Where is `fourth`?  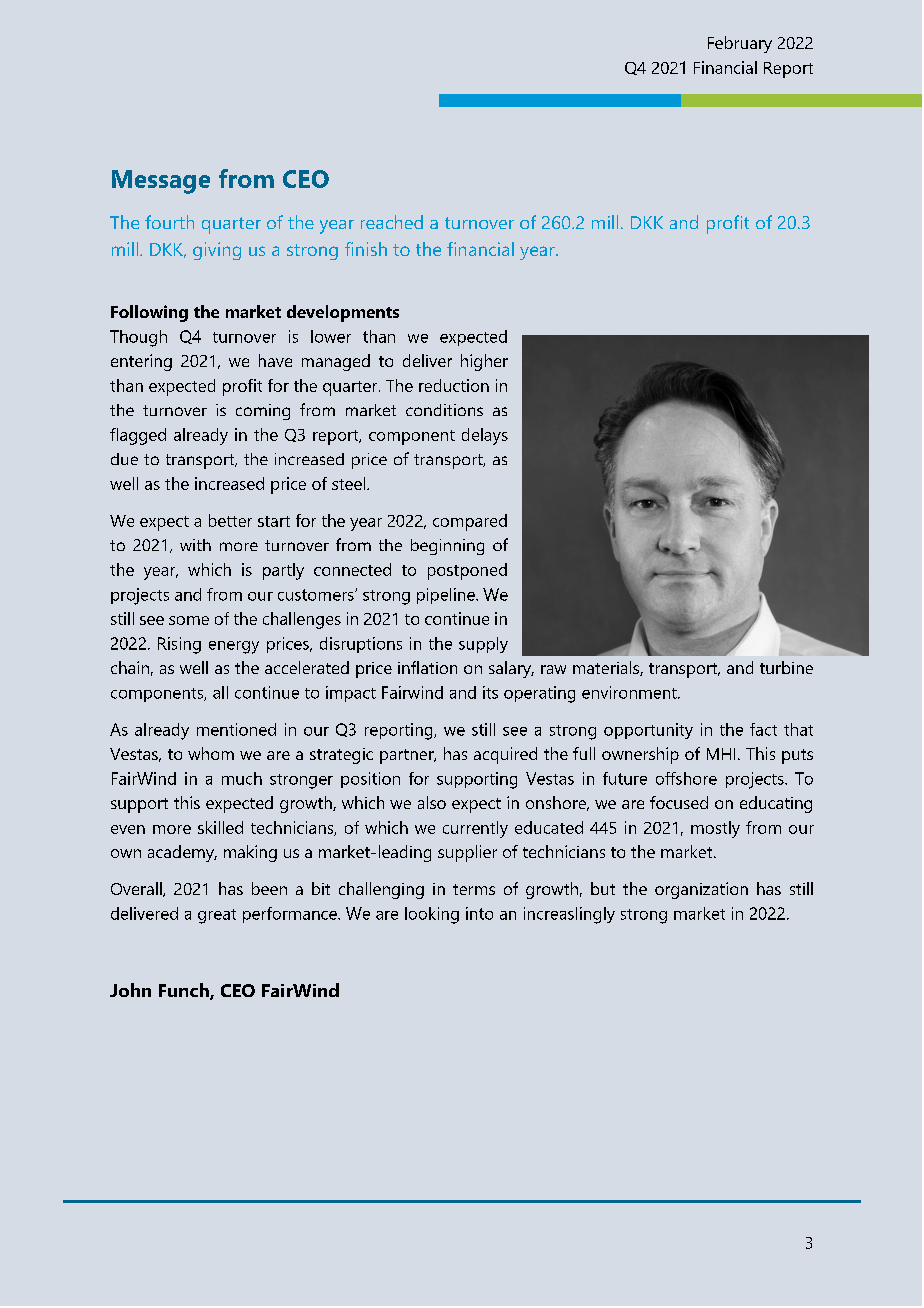
fourth is located at coordinates (169, 222).
